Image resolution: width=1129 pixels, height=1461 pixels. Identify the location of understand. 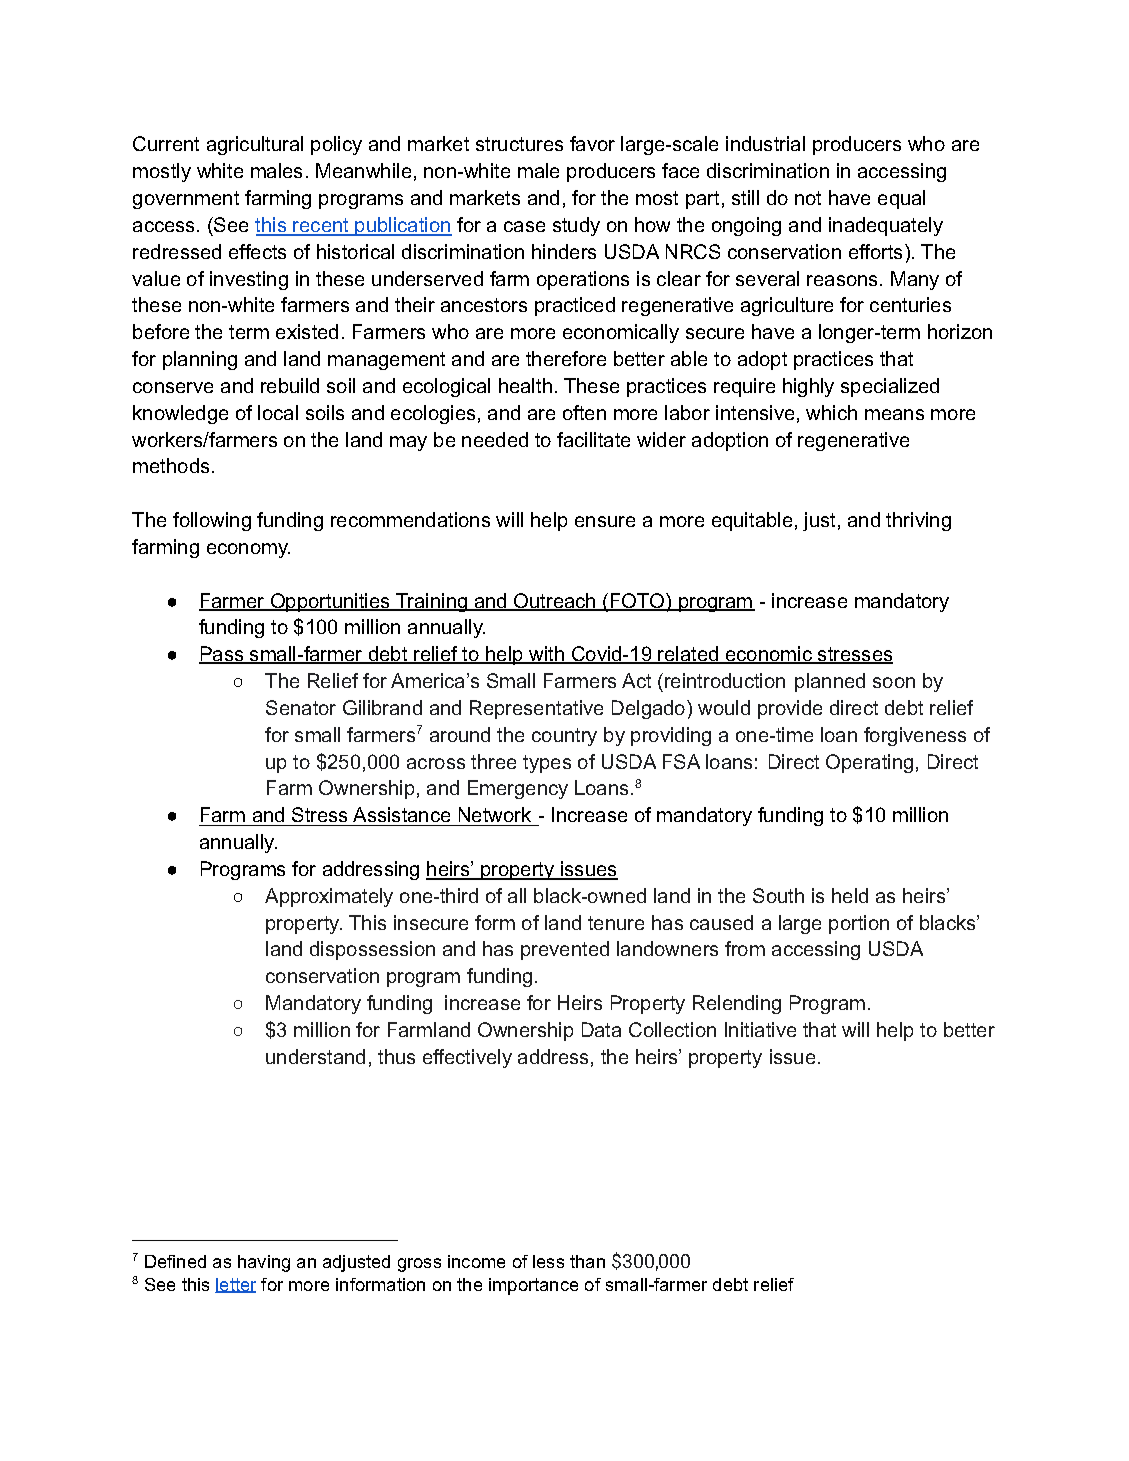
(315, 1056).
